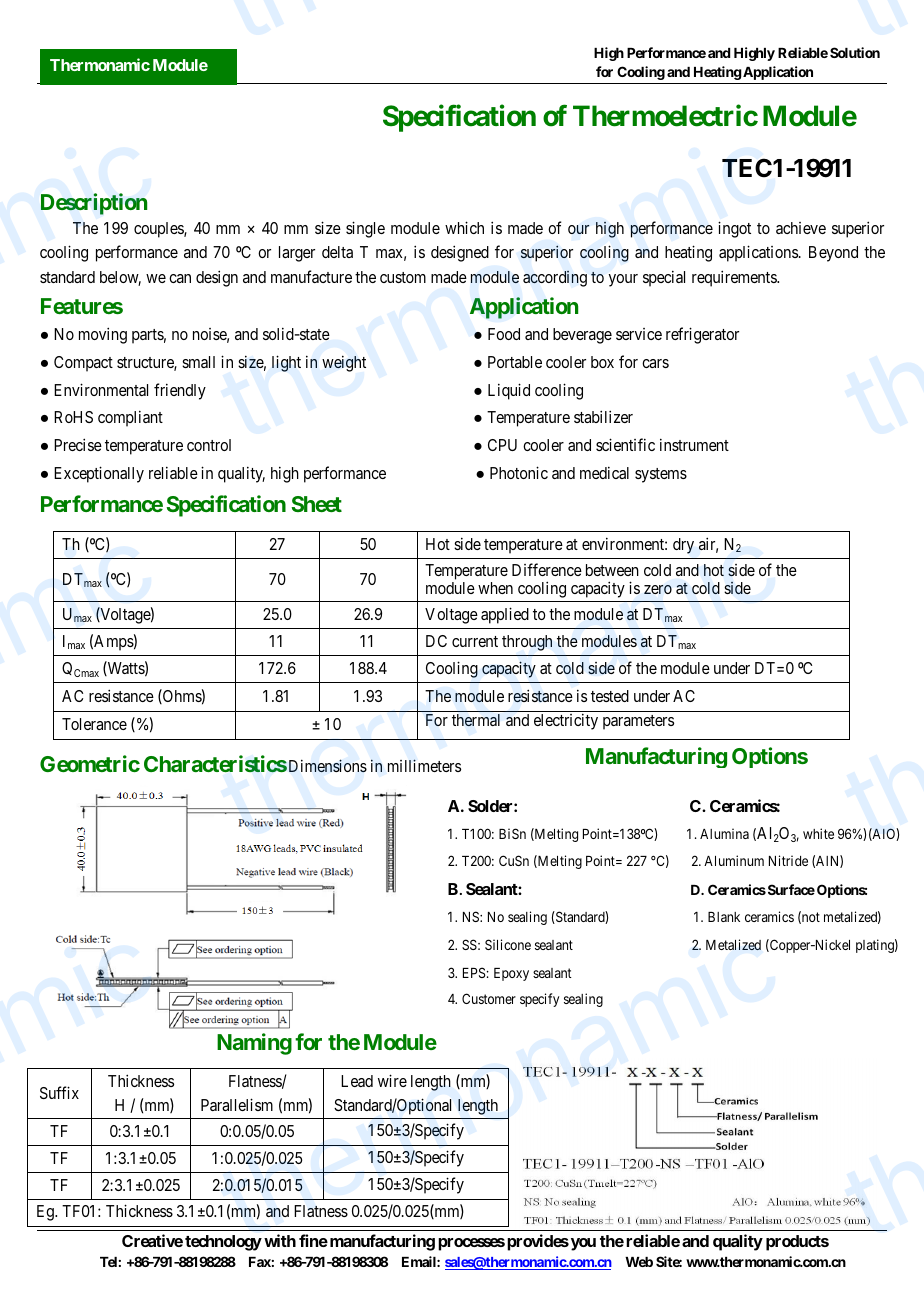 Image resolution: width=924 pixels, height=1308 pixels. I want to click on dry, so click(683, 546).
